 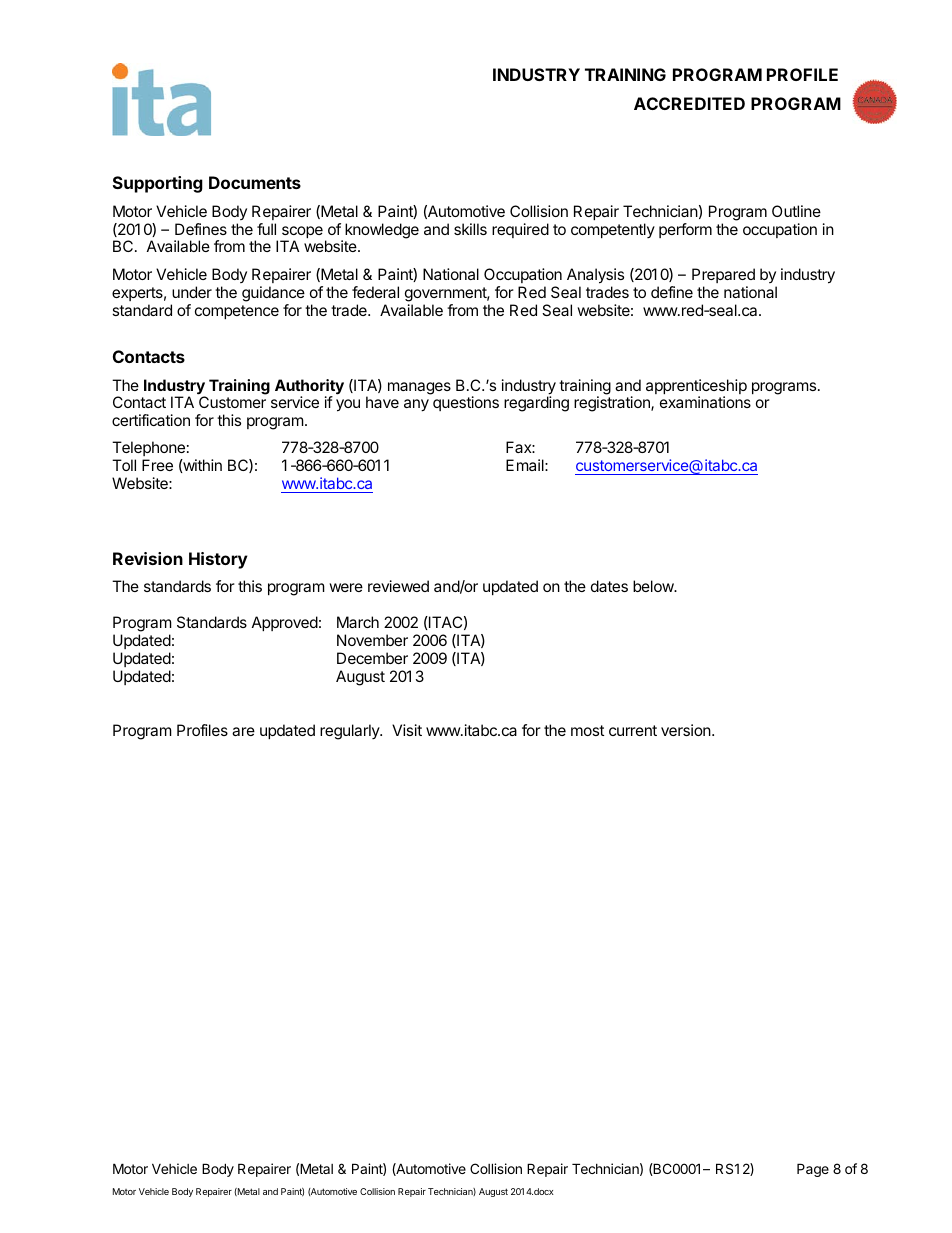 I want to click on ACCREDITED, so click(x=689, y=103).
